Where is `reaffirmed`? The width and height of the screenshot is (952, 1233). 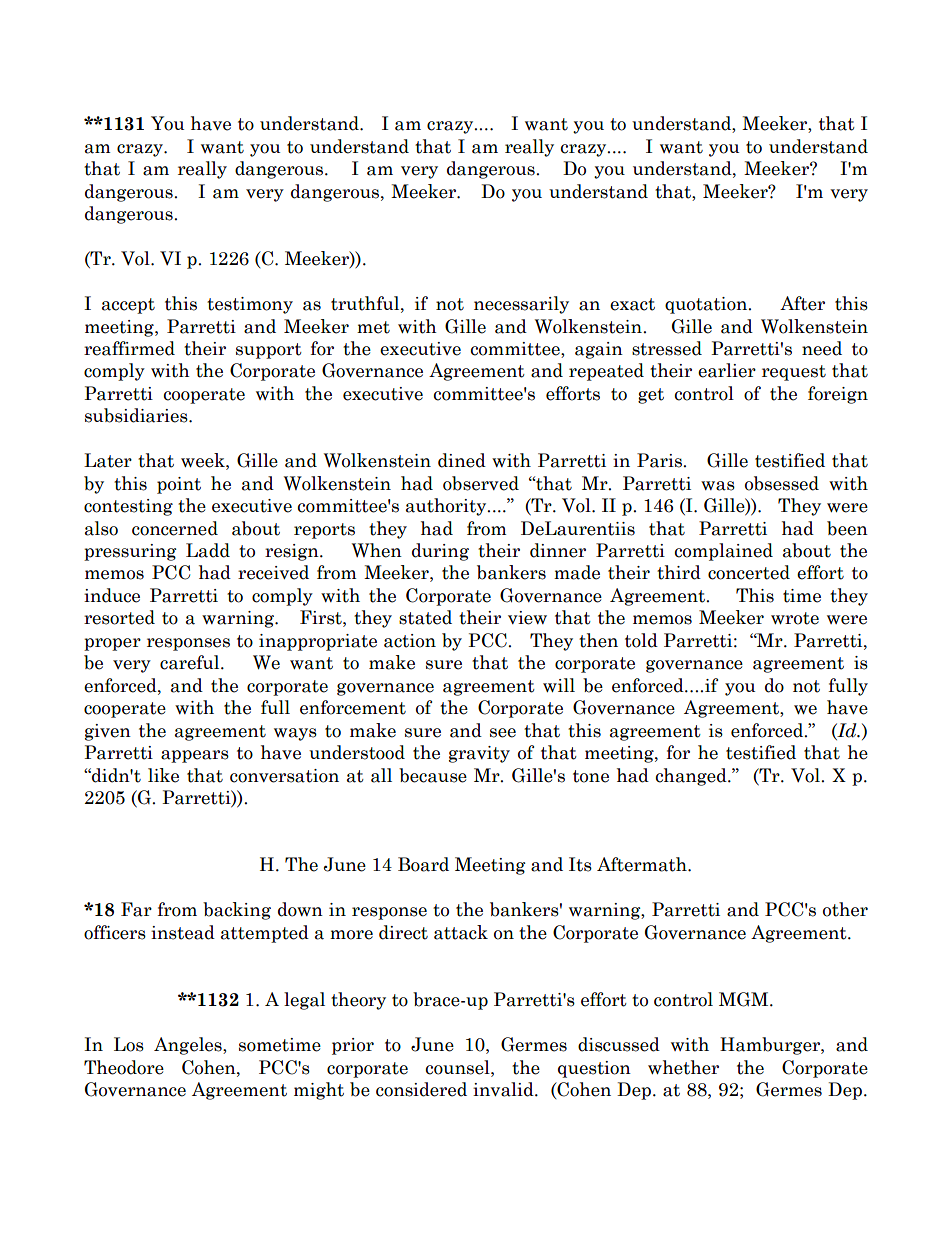
reaffirmed is located at coordinates (129, 348).
